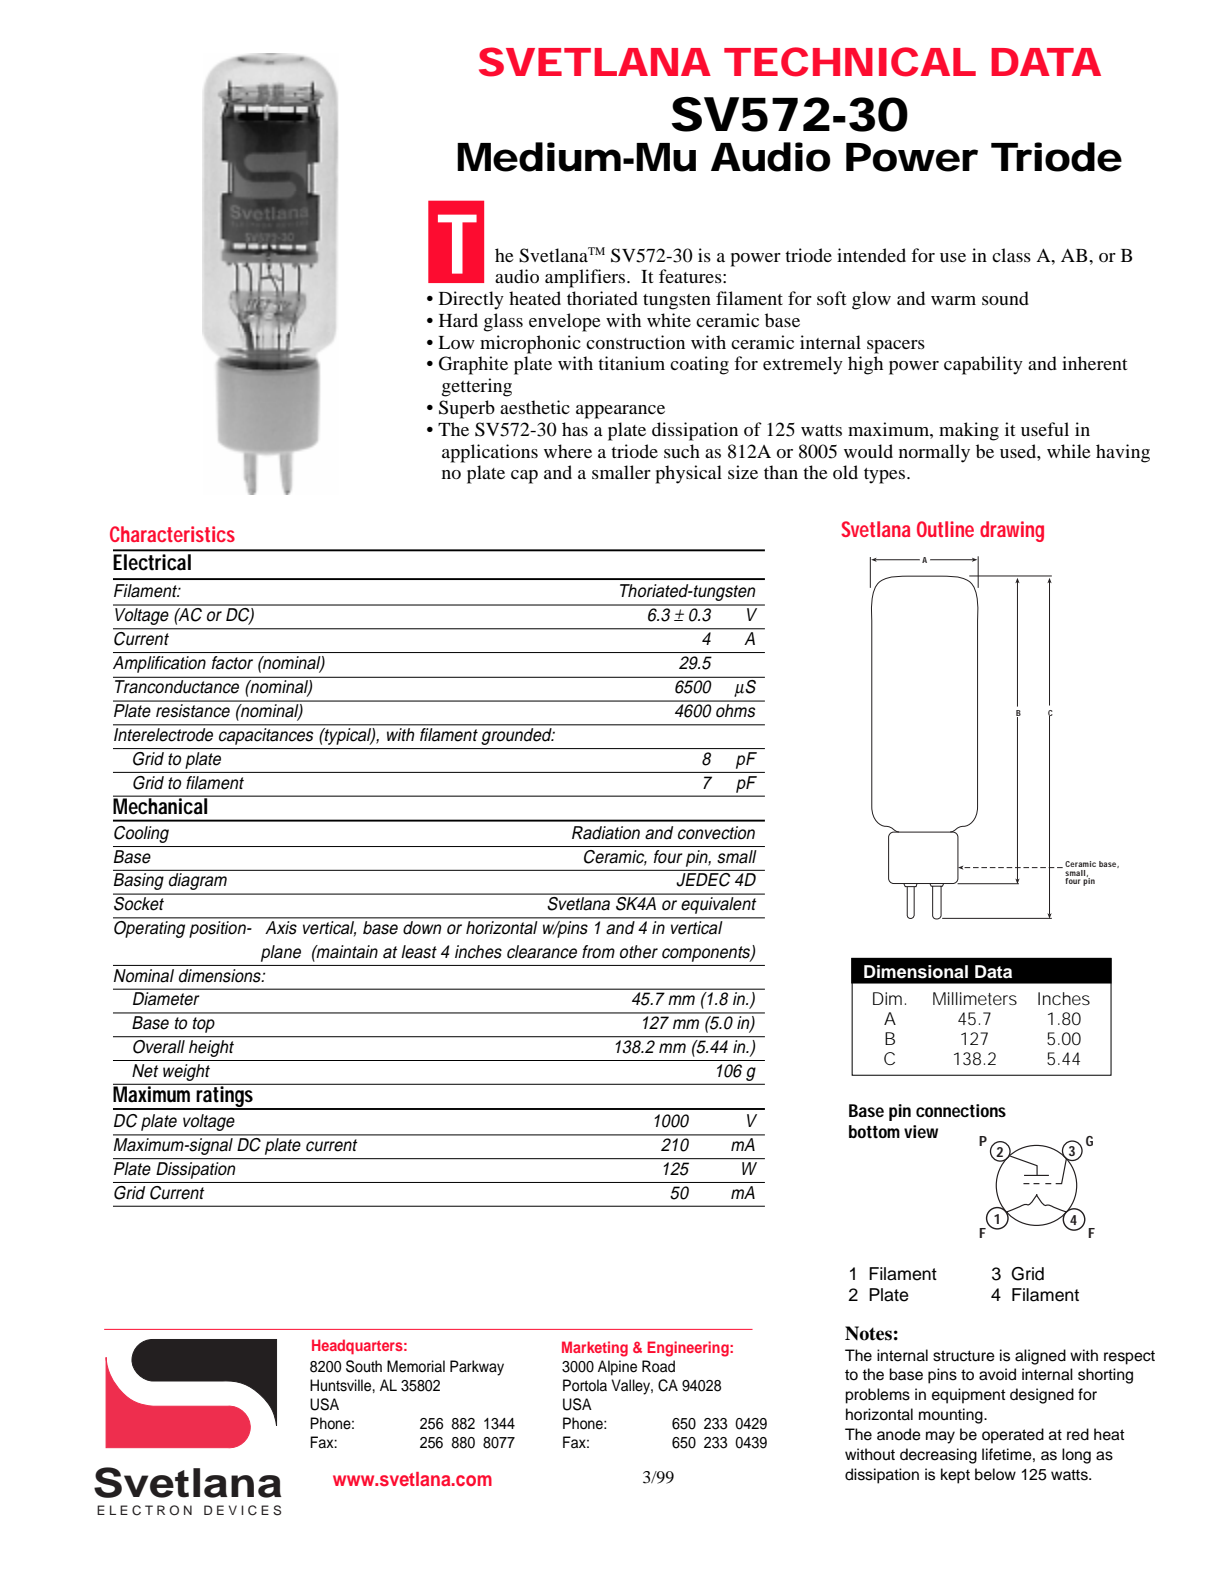 This image has height=1569, width=1213. I want to click on Millimeters, so click(975, 998).
